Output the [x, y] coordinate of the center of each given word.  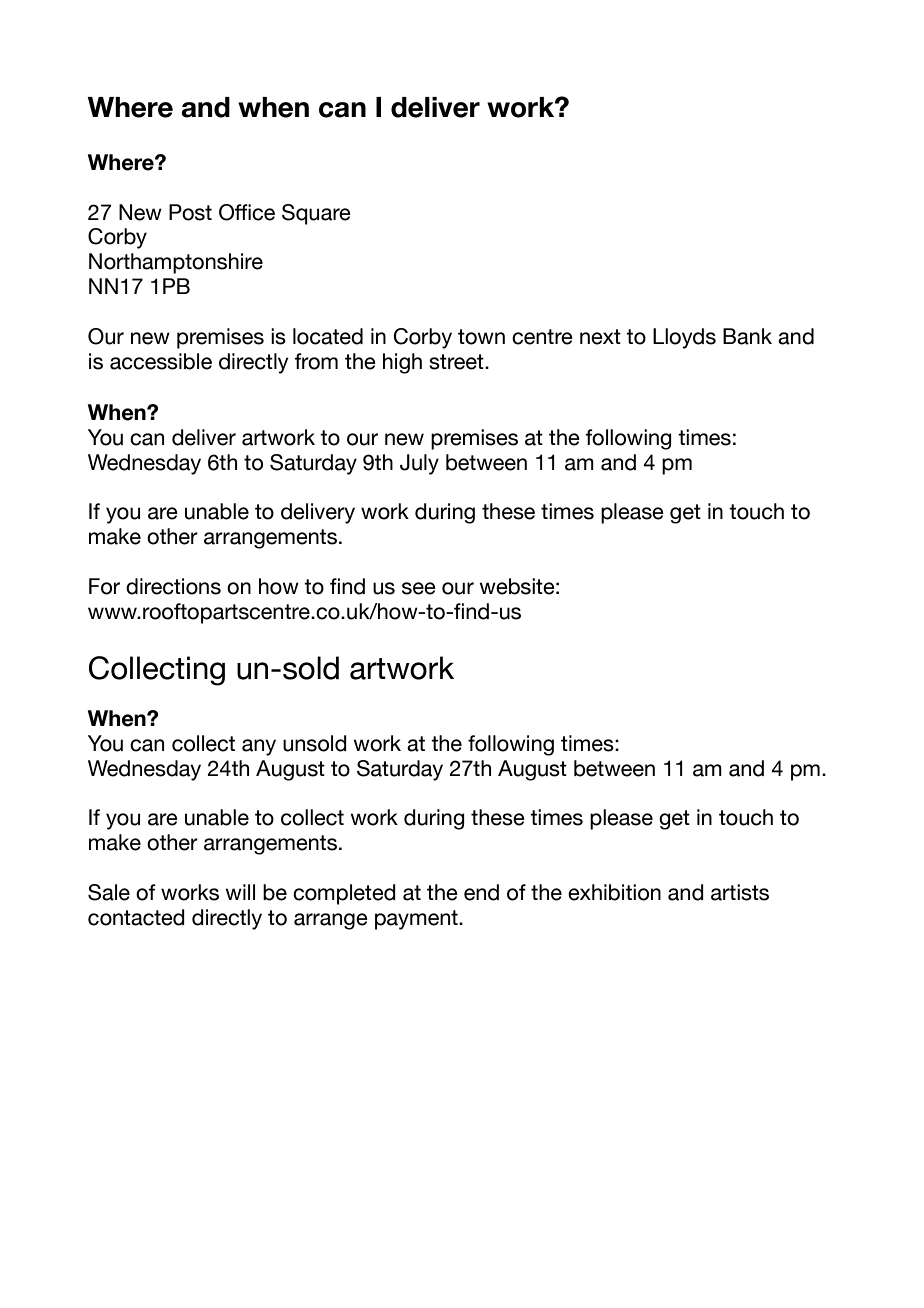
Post [190, 212]
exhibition [614, 892]
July [419, 464]
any [259, 747]
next [600, 337]
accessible [161, 361]
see [419, 588]
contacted [136, 917]
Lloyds [684, 338]
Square [316, 214]
